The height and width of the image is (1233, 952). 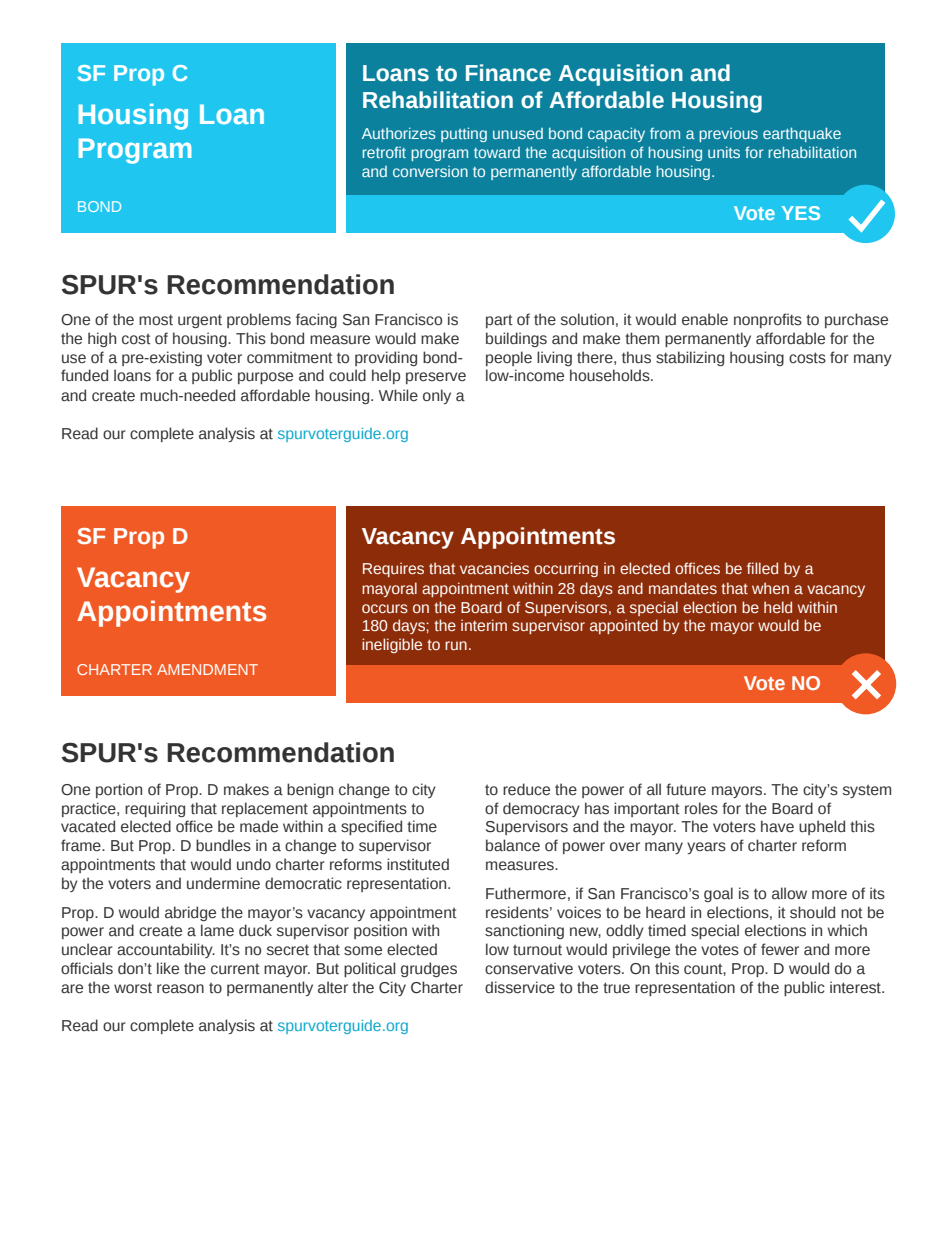 What do you see at coordinates (464, 134) in the image?
I see `putting` at bounding box center [464, 134].
